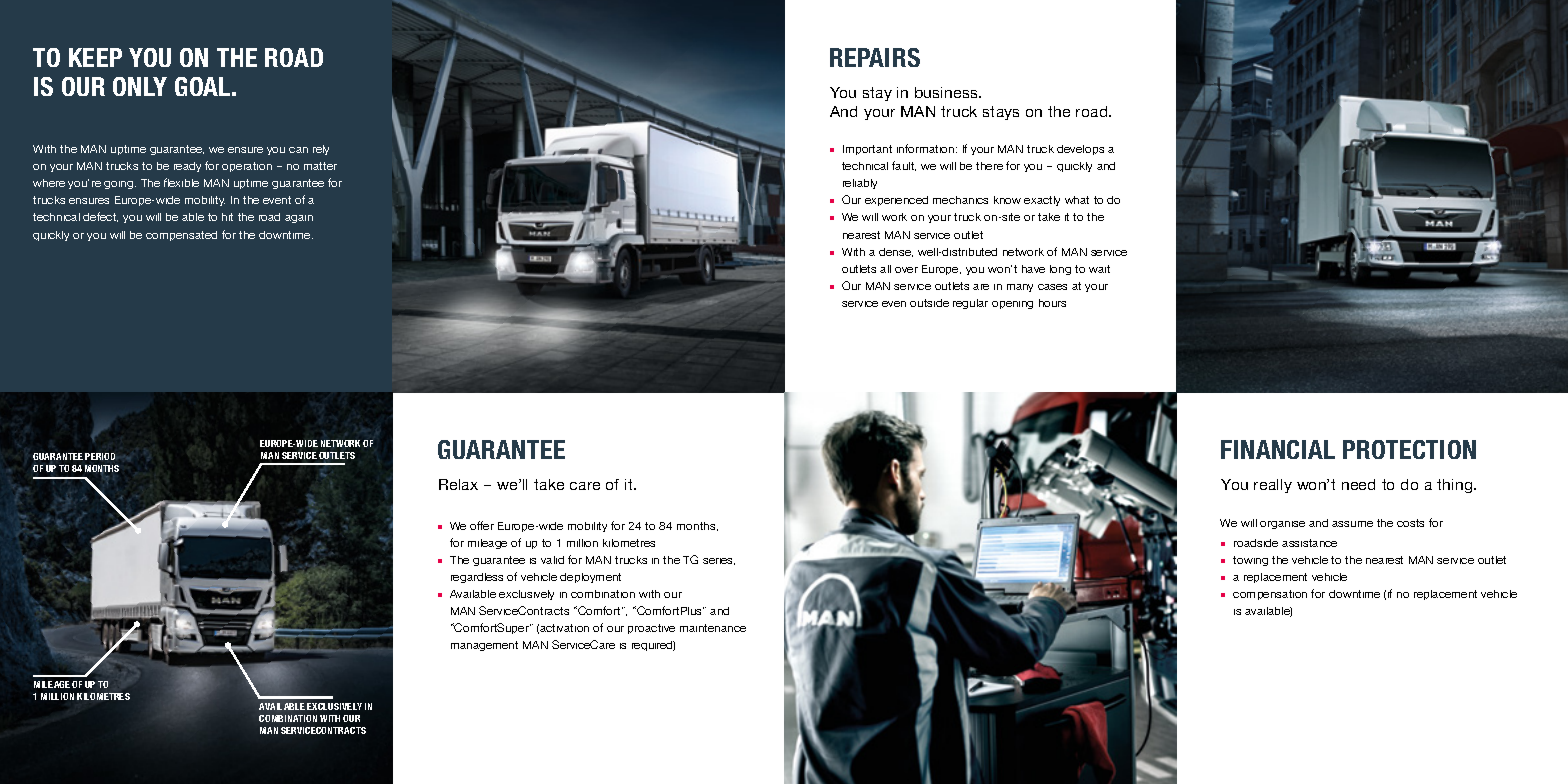  Describe the element at coordinates (713, 628) in the page. I see `maintenance` at that location.
